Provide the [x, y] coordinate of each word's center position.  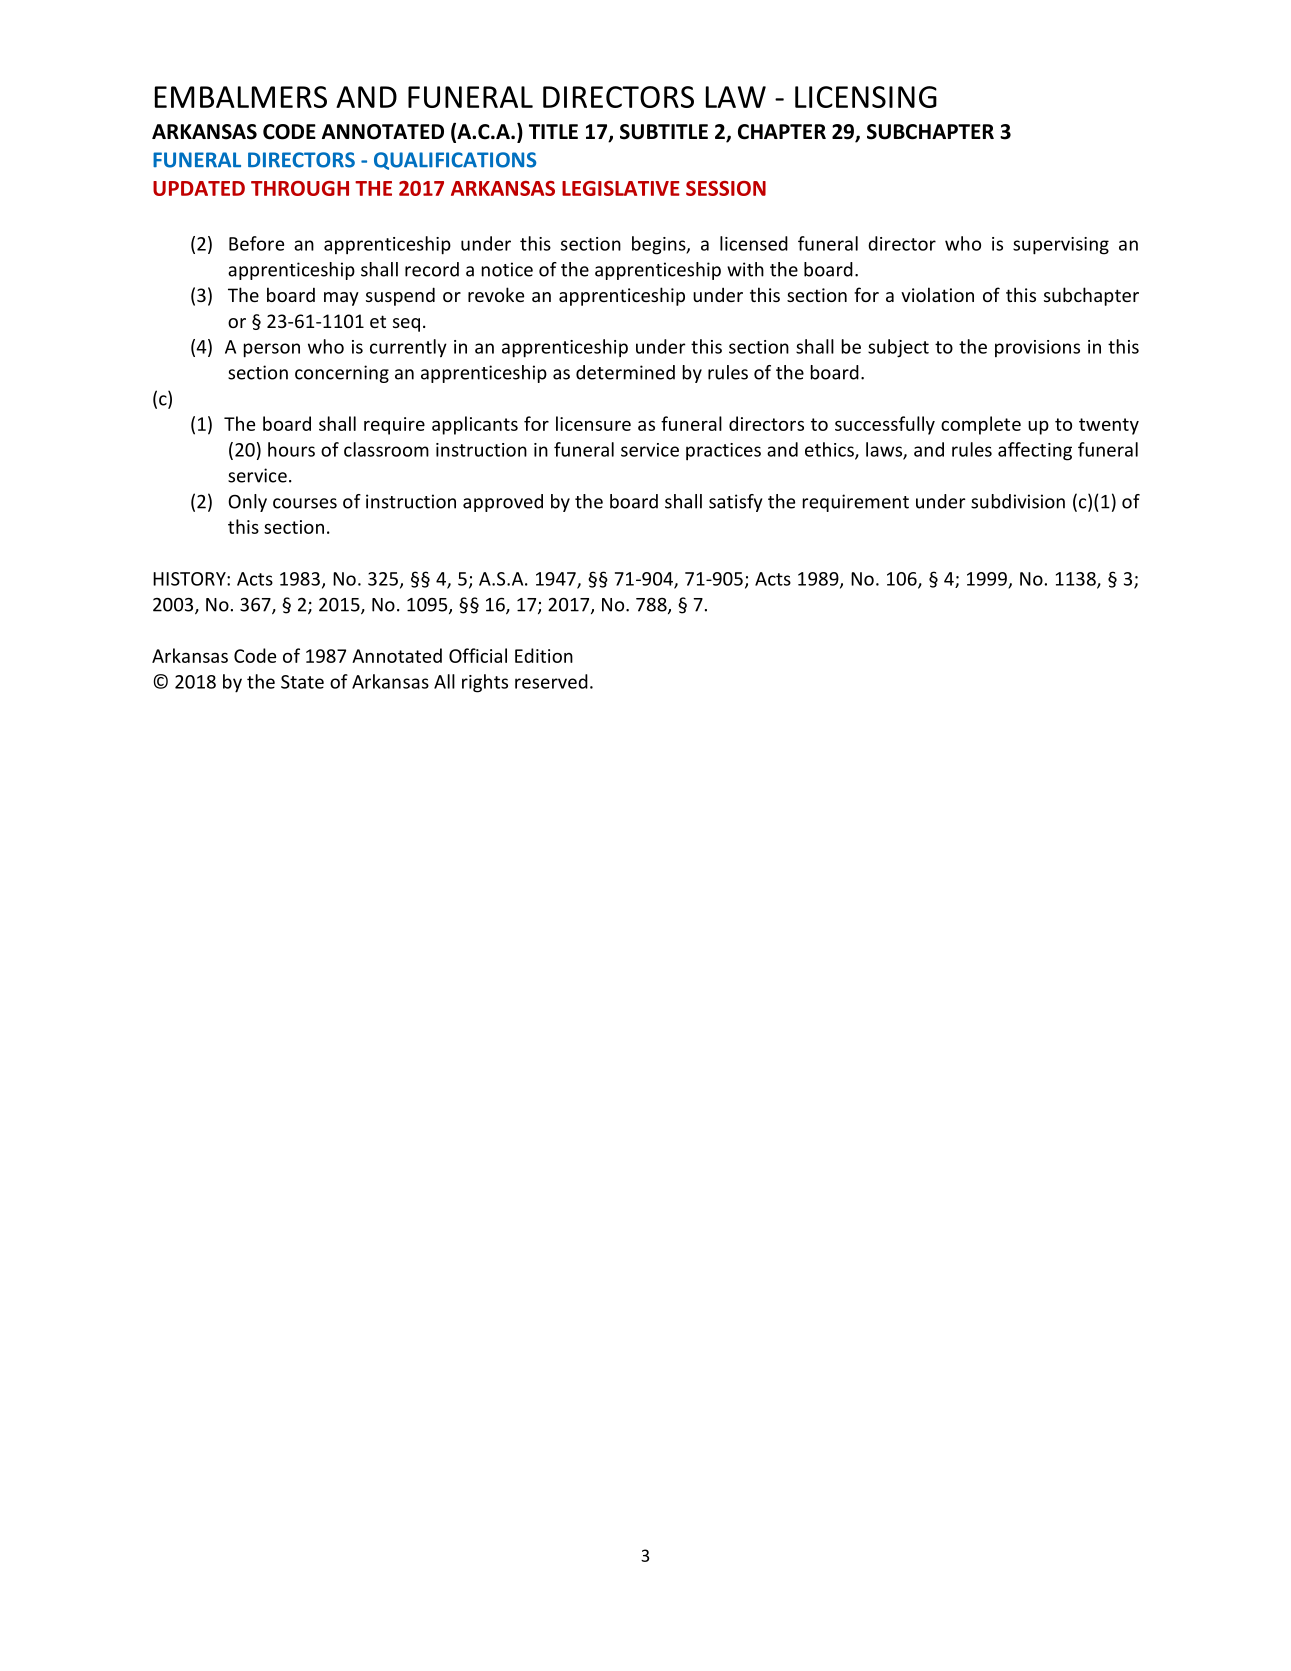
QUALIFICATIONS [455, 161]
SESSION [726, 188]
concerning [342, 374]
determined [625, 372]
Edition [544, 655]
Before [256, 243]
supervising [1061, 246]
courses [305, 503]
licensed [754, 243]
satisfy [735, 503]
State [302, 682]
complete [981, 425]
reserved [551, 681]
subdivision [1018, 501]
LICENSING [866, 97]
